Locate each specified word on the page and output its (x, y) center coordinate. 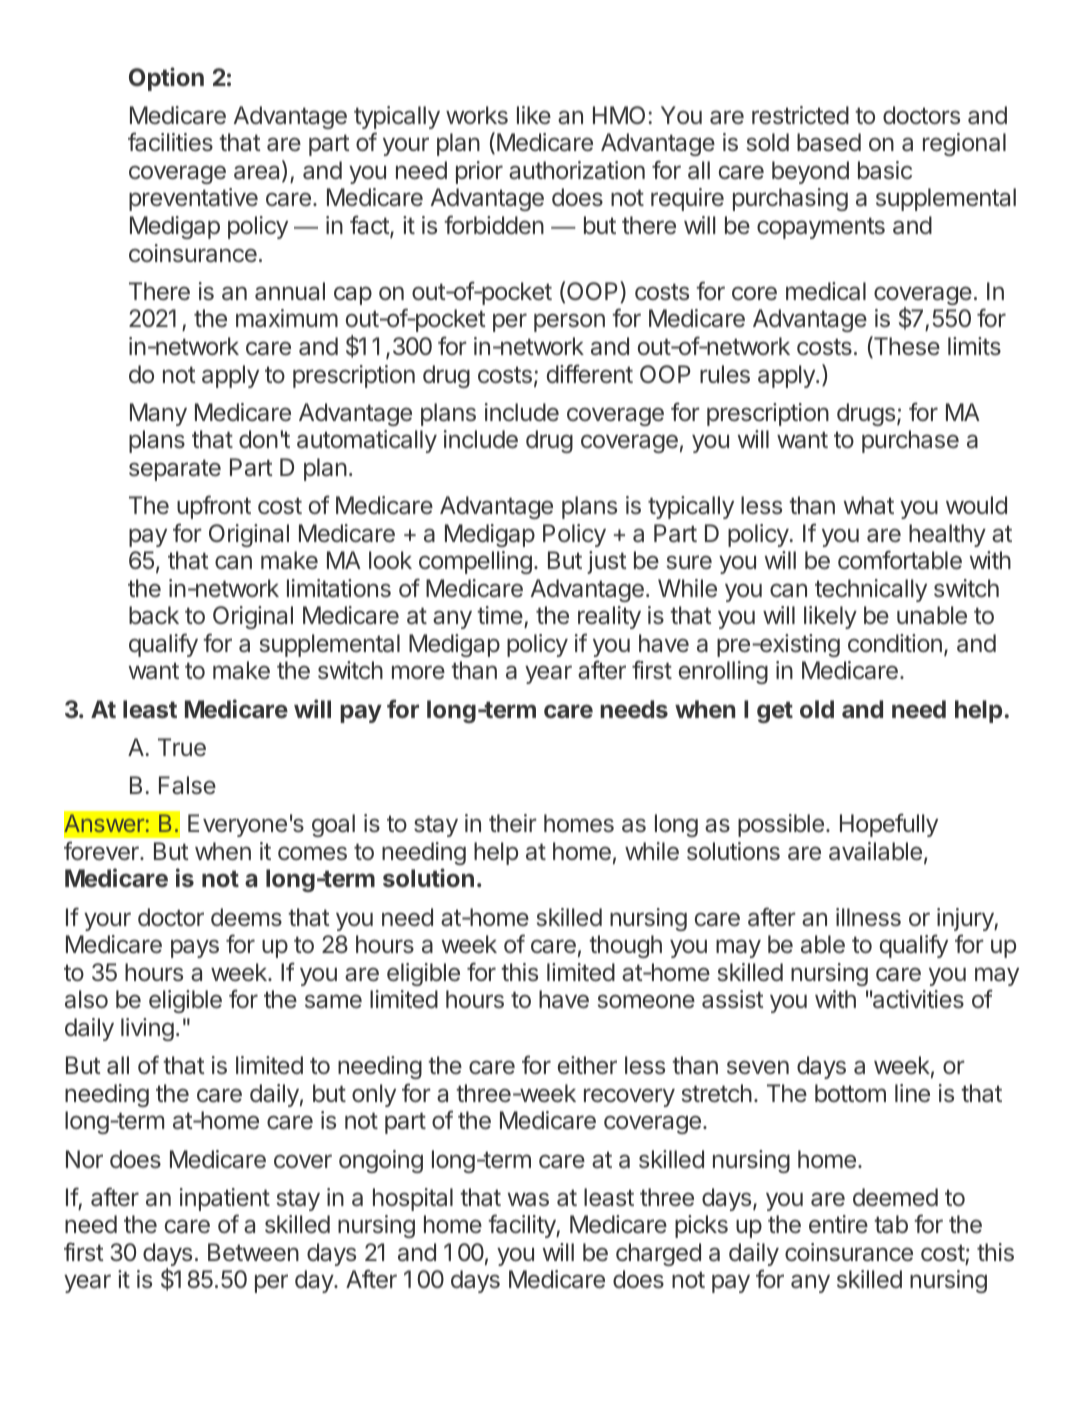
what (869, 505)
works (477, 115)
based (829, 142)
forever (102, 851)
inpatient (225, 1199)
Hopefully (889, 825)
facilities (170, 142)
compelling (475, 562)
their (513, 823)
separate (175, 470)
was (528, 1199)
